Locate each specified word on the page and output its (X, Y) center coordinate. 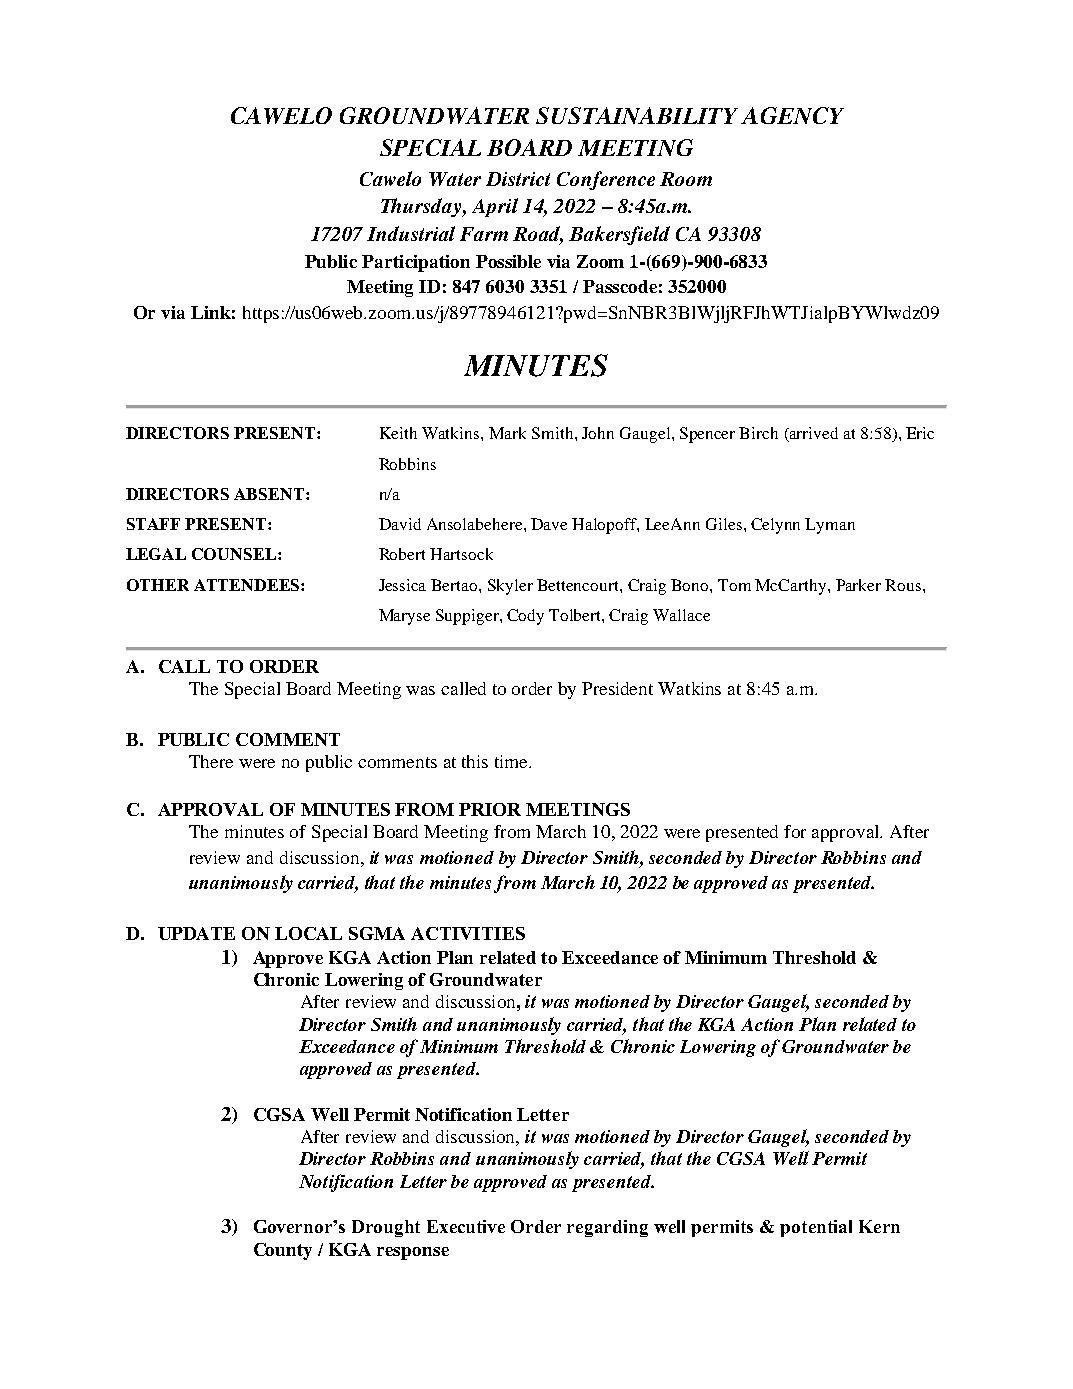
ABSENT (270, 494)
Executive (466, 1226)
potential (816, 1228)
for (795, 831)
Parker (858, 585)
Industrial (411, 233)
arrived (813, 434)
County (283, 1251)
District (518, 179)
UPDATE (196, 933)
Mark (507, 433)
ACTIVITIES (468, 933)
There (211, 761)
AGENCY (792, 115)
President (617, 688)
